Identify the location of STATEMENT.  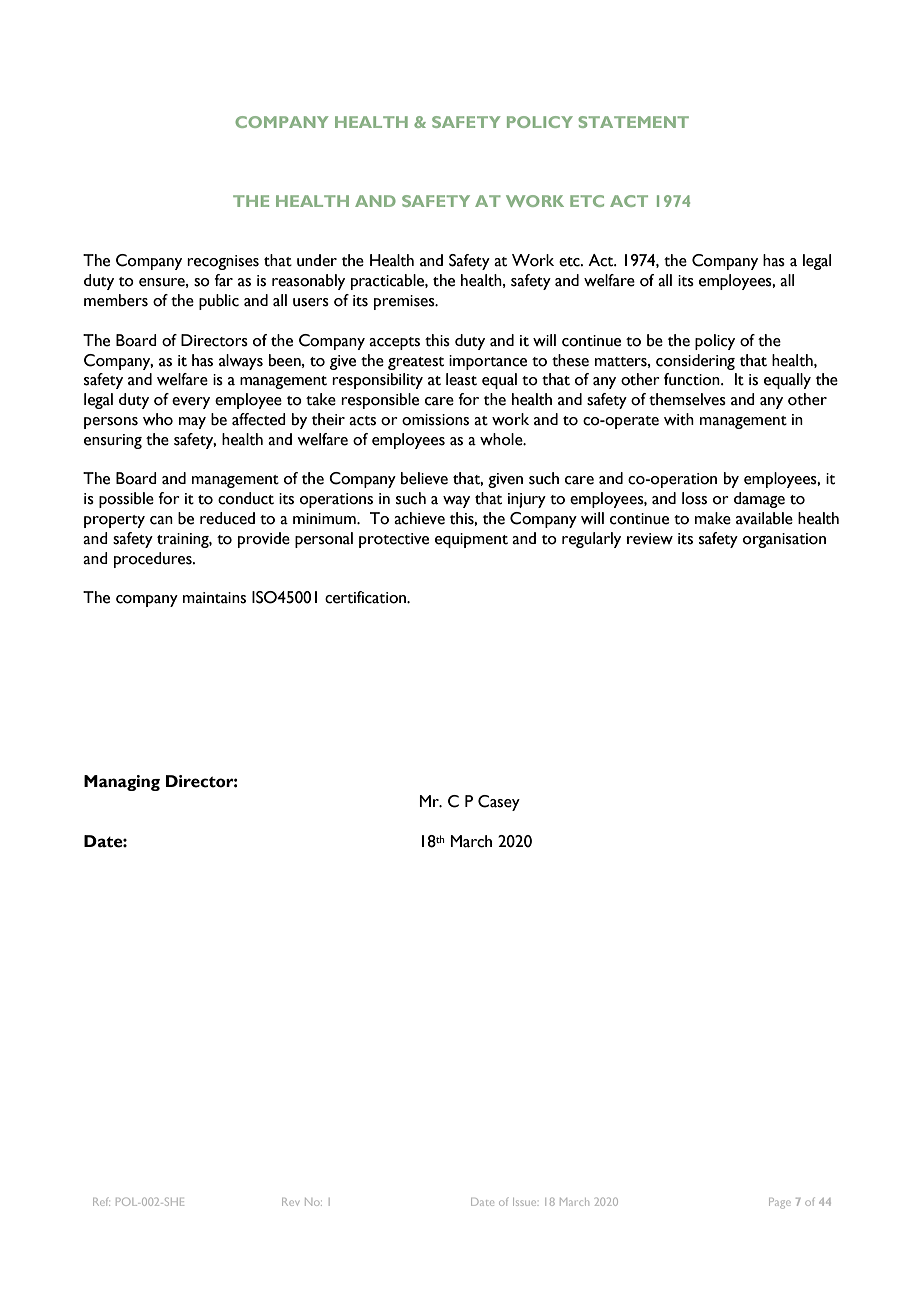
(633, 122).
